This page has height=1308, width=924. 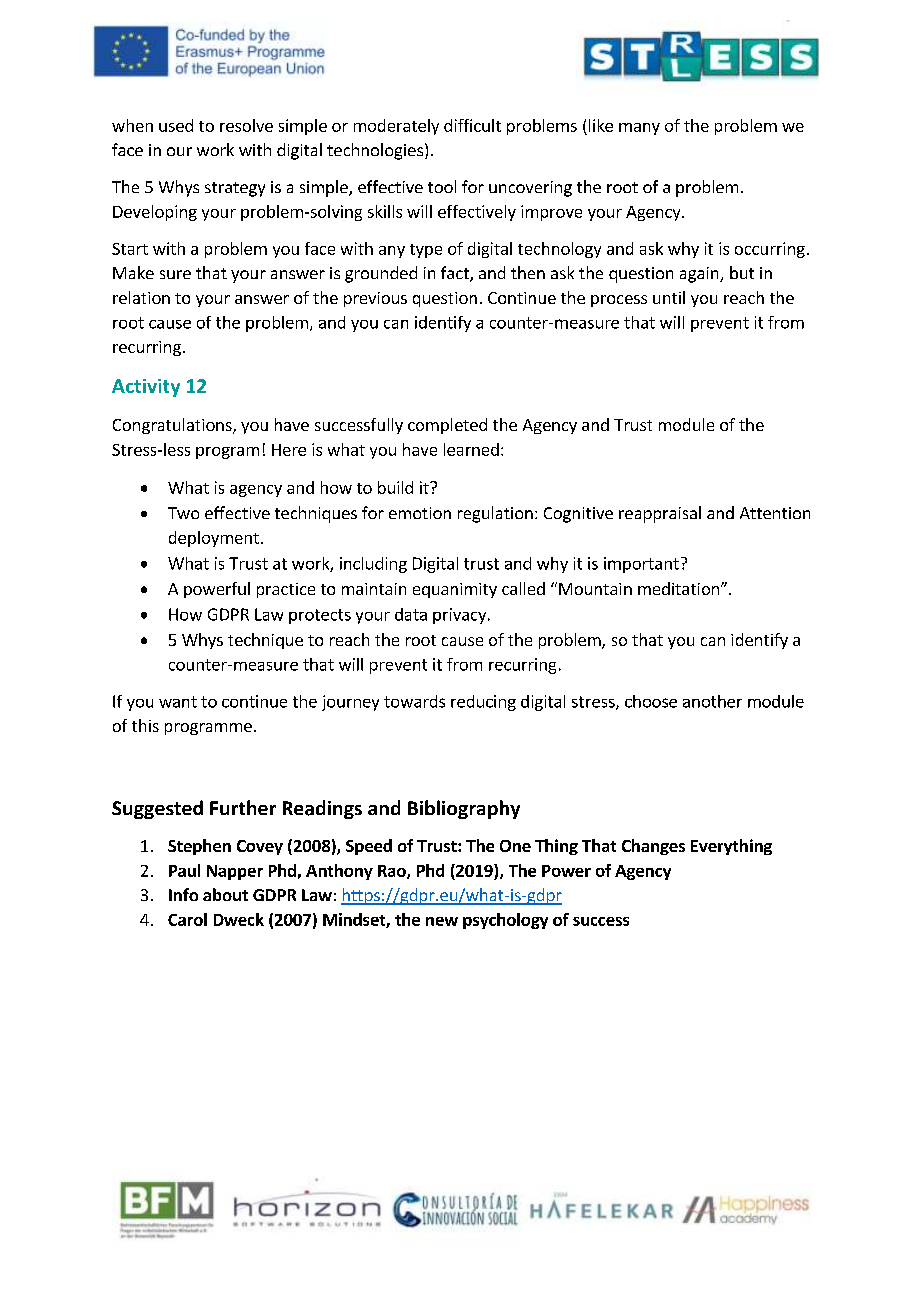 What do you see at coordinates (660, 514) in the page?
I see `reappraisal` at bounding box center [660, 514].
